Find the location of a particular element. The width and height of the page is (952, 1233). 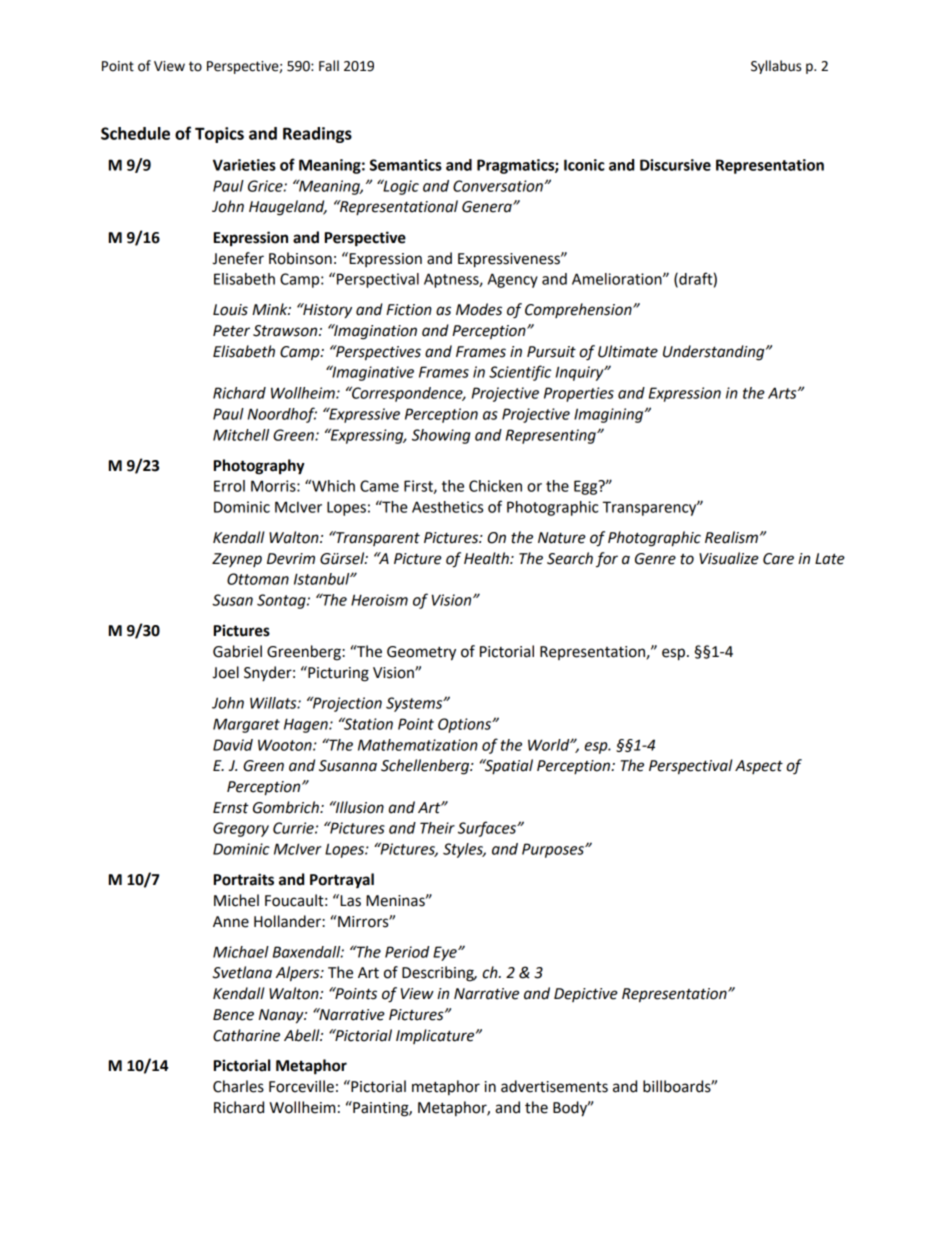

Topics is located at coordinates (219, 135).
